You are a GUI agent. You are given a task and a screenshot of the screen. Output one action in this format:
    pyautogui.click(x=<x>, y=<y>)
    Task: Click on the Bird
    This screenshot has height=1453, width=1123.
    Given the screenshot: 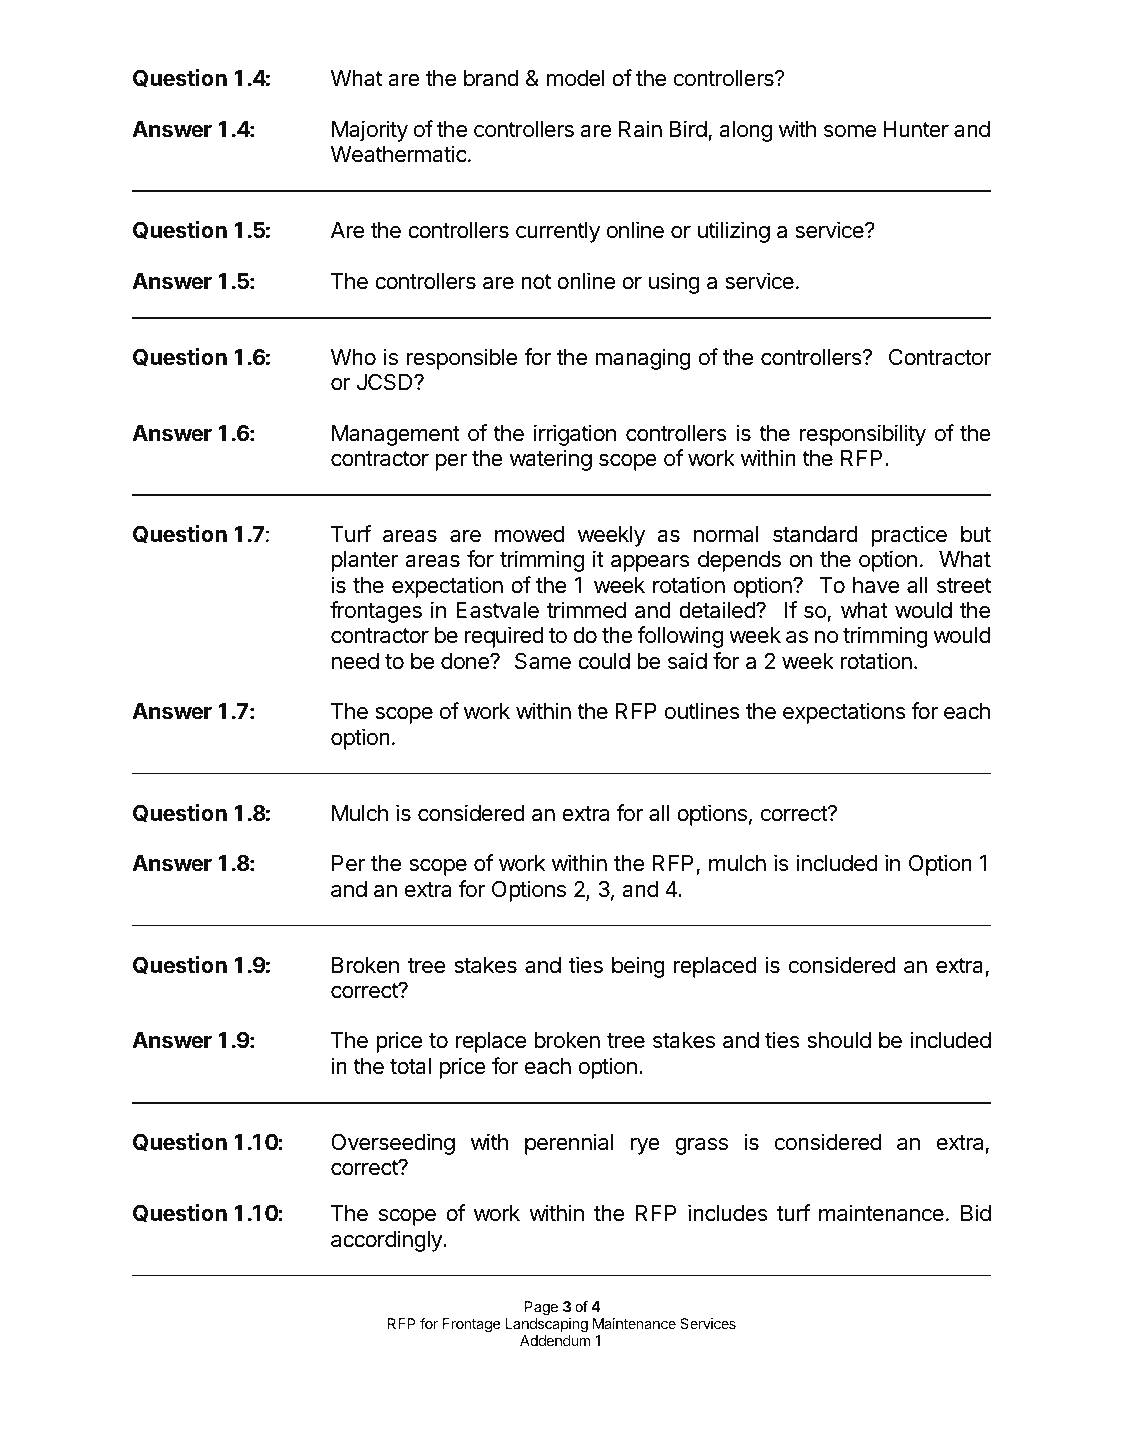 What is the action you would take?
    pyautogui.click(x=688, y=128)
